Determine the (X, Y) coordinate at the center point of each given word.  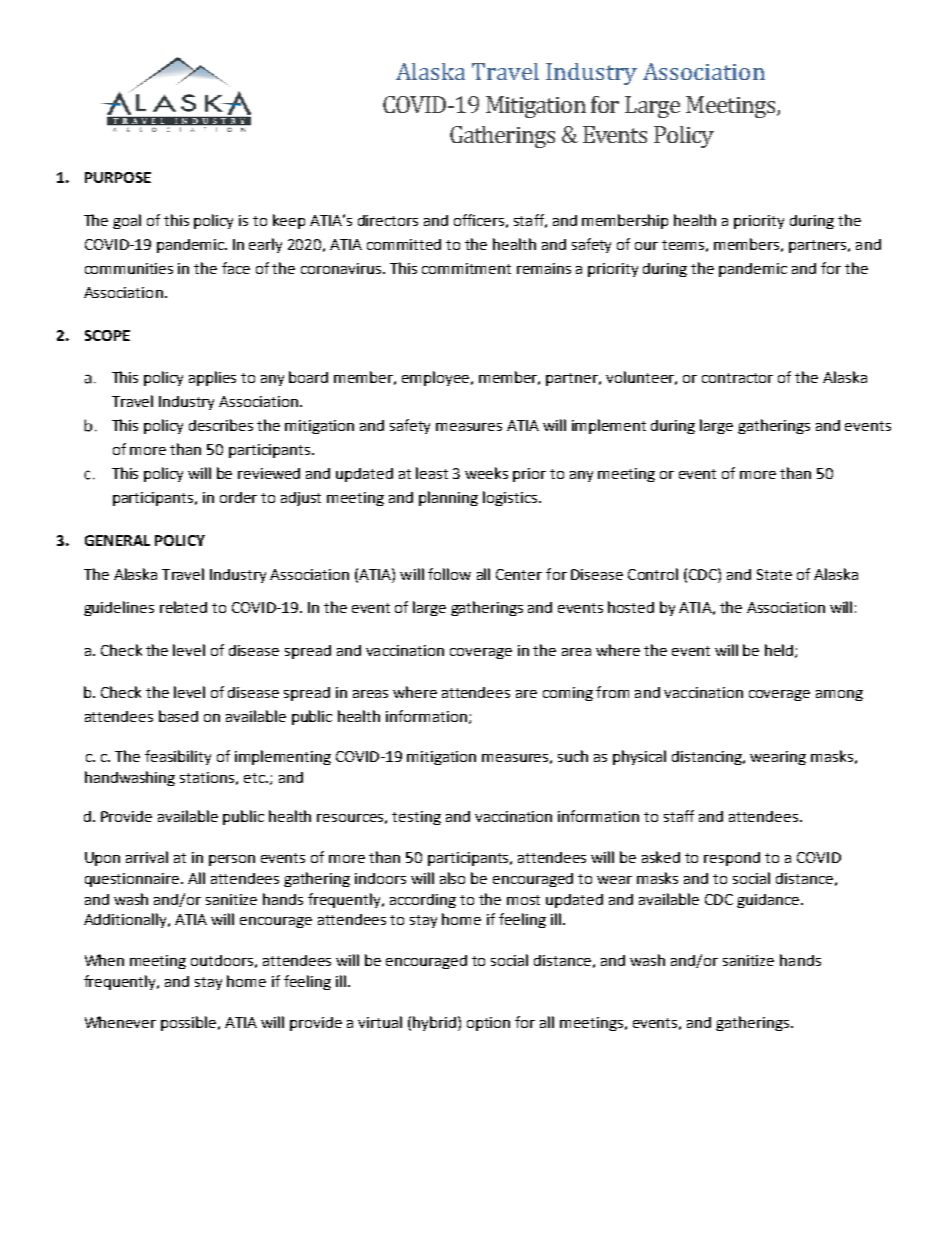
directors (388, 220)
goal (127, 221)
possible (190, 1023)
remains (544, 268)
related (183, 607)
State (774, 574)
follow (449, 574)
